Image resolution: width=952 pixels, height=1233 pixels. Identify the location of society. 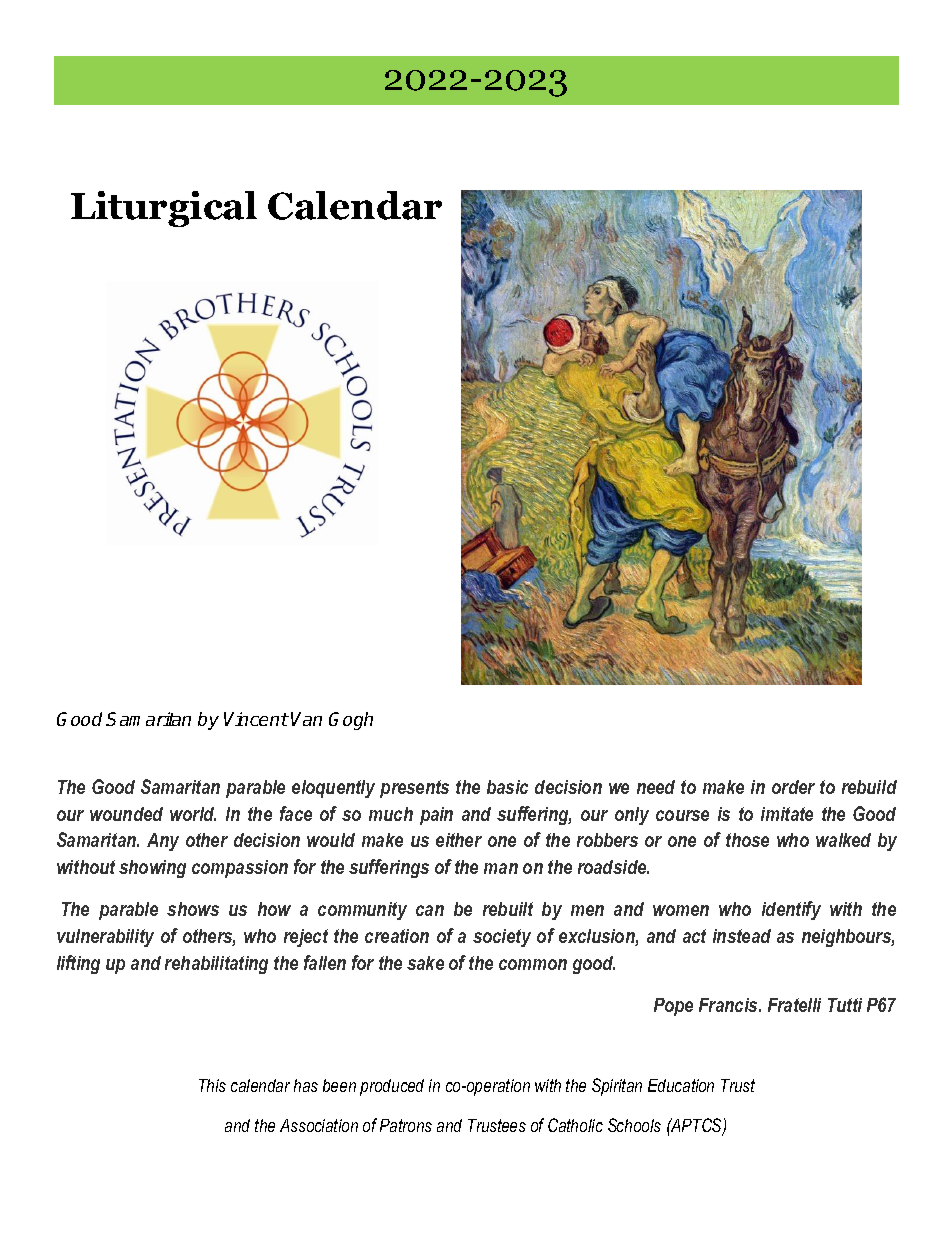
(502, 938).
